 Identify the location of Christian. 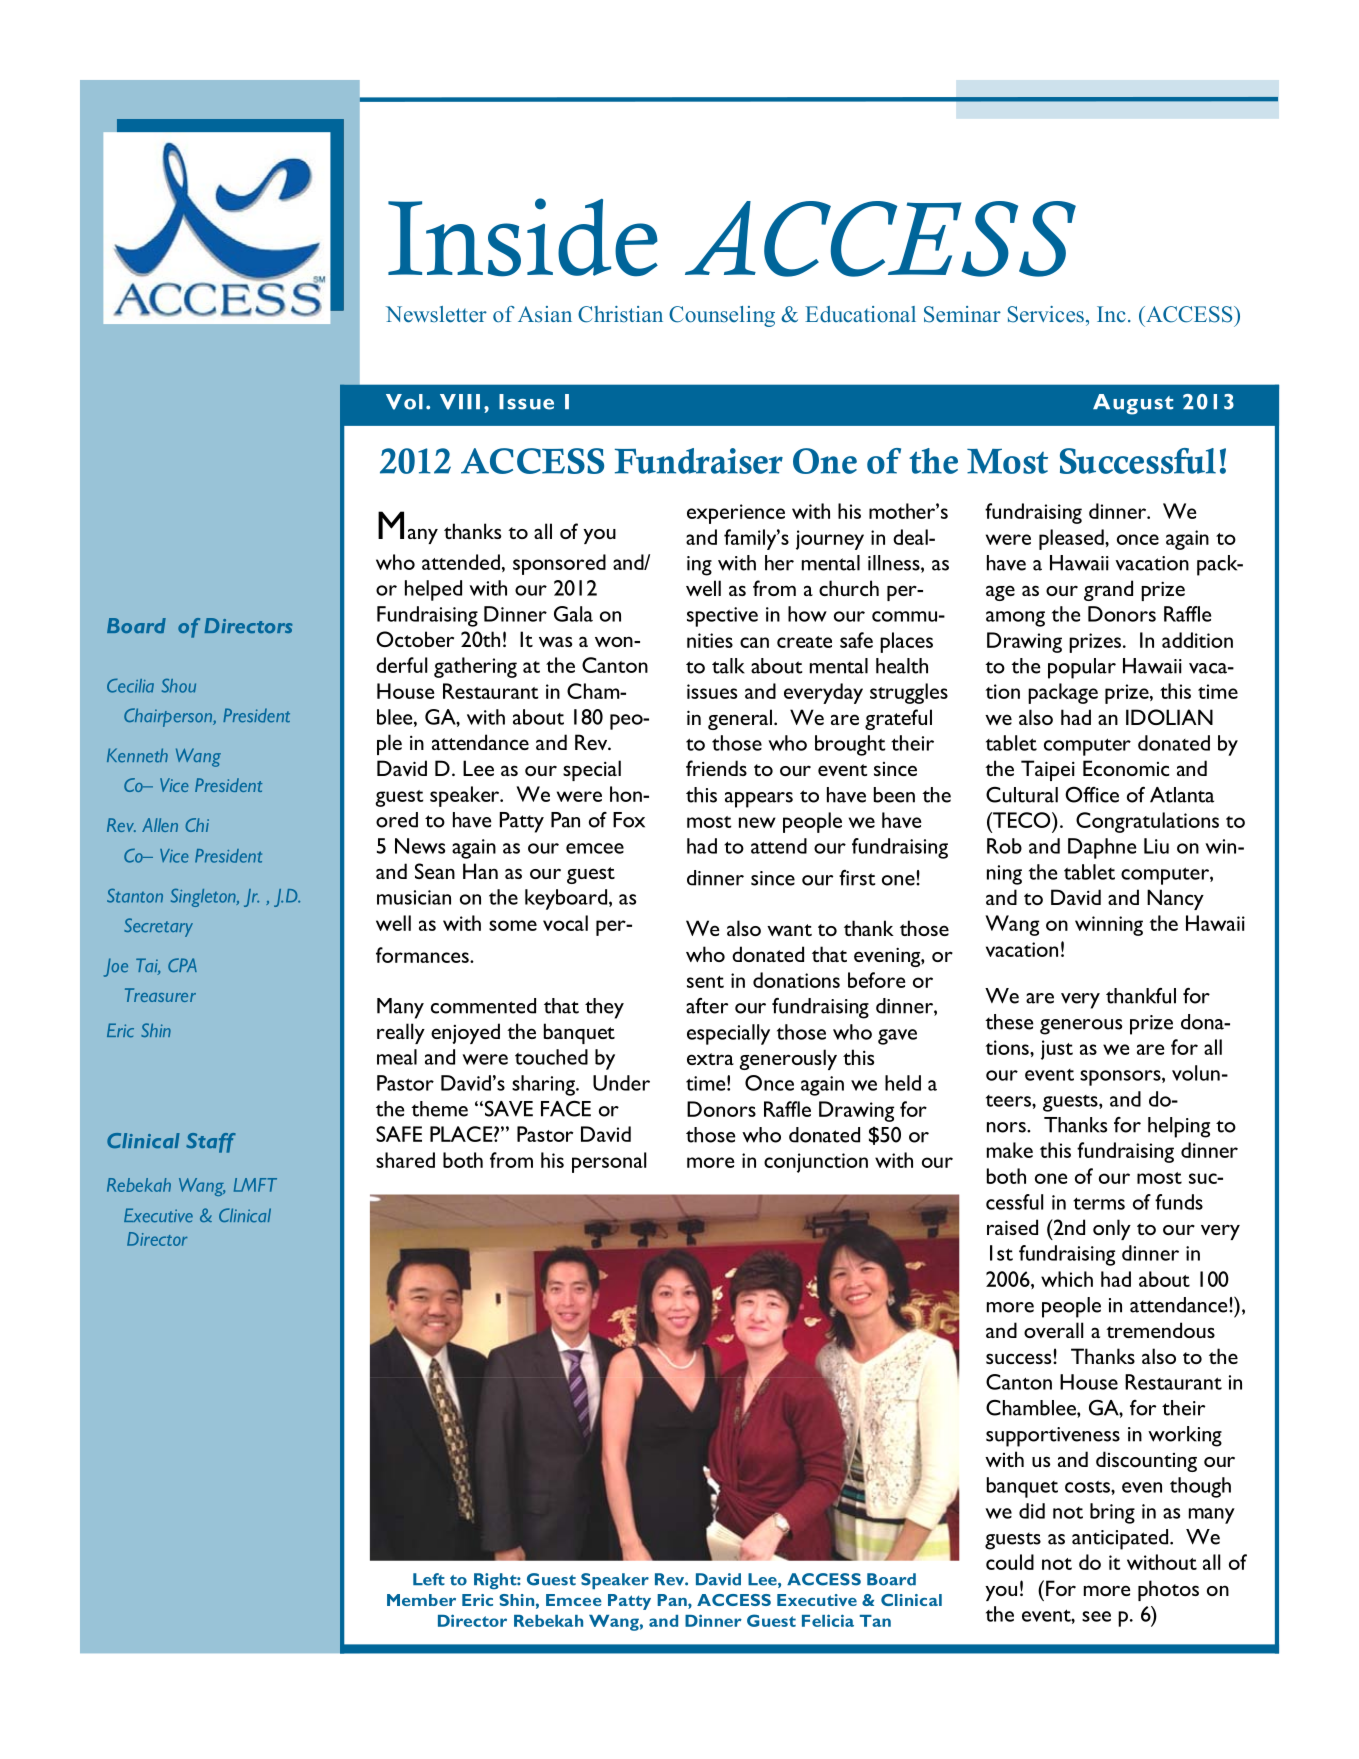
(620, 314).
